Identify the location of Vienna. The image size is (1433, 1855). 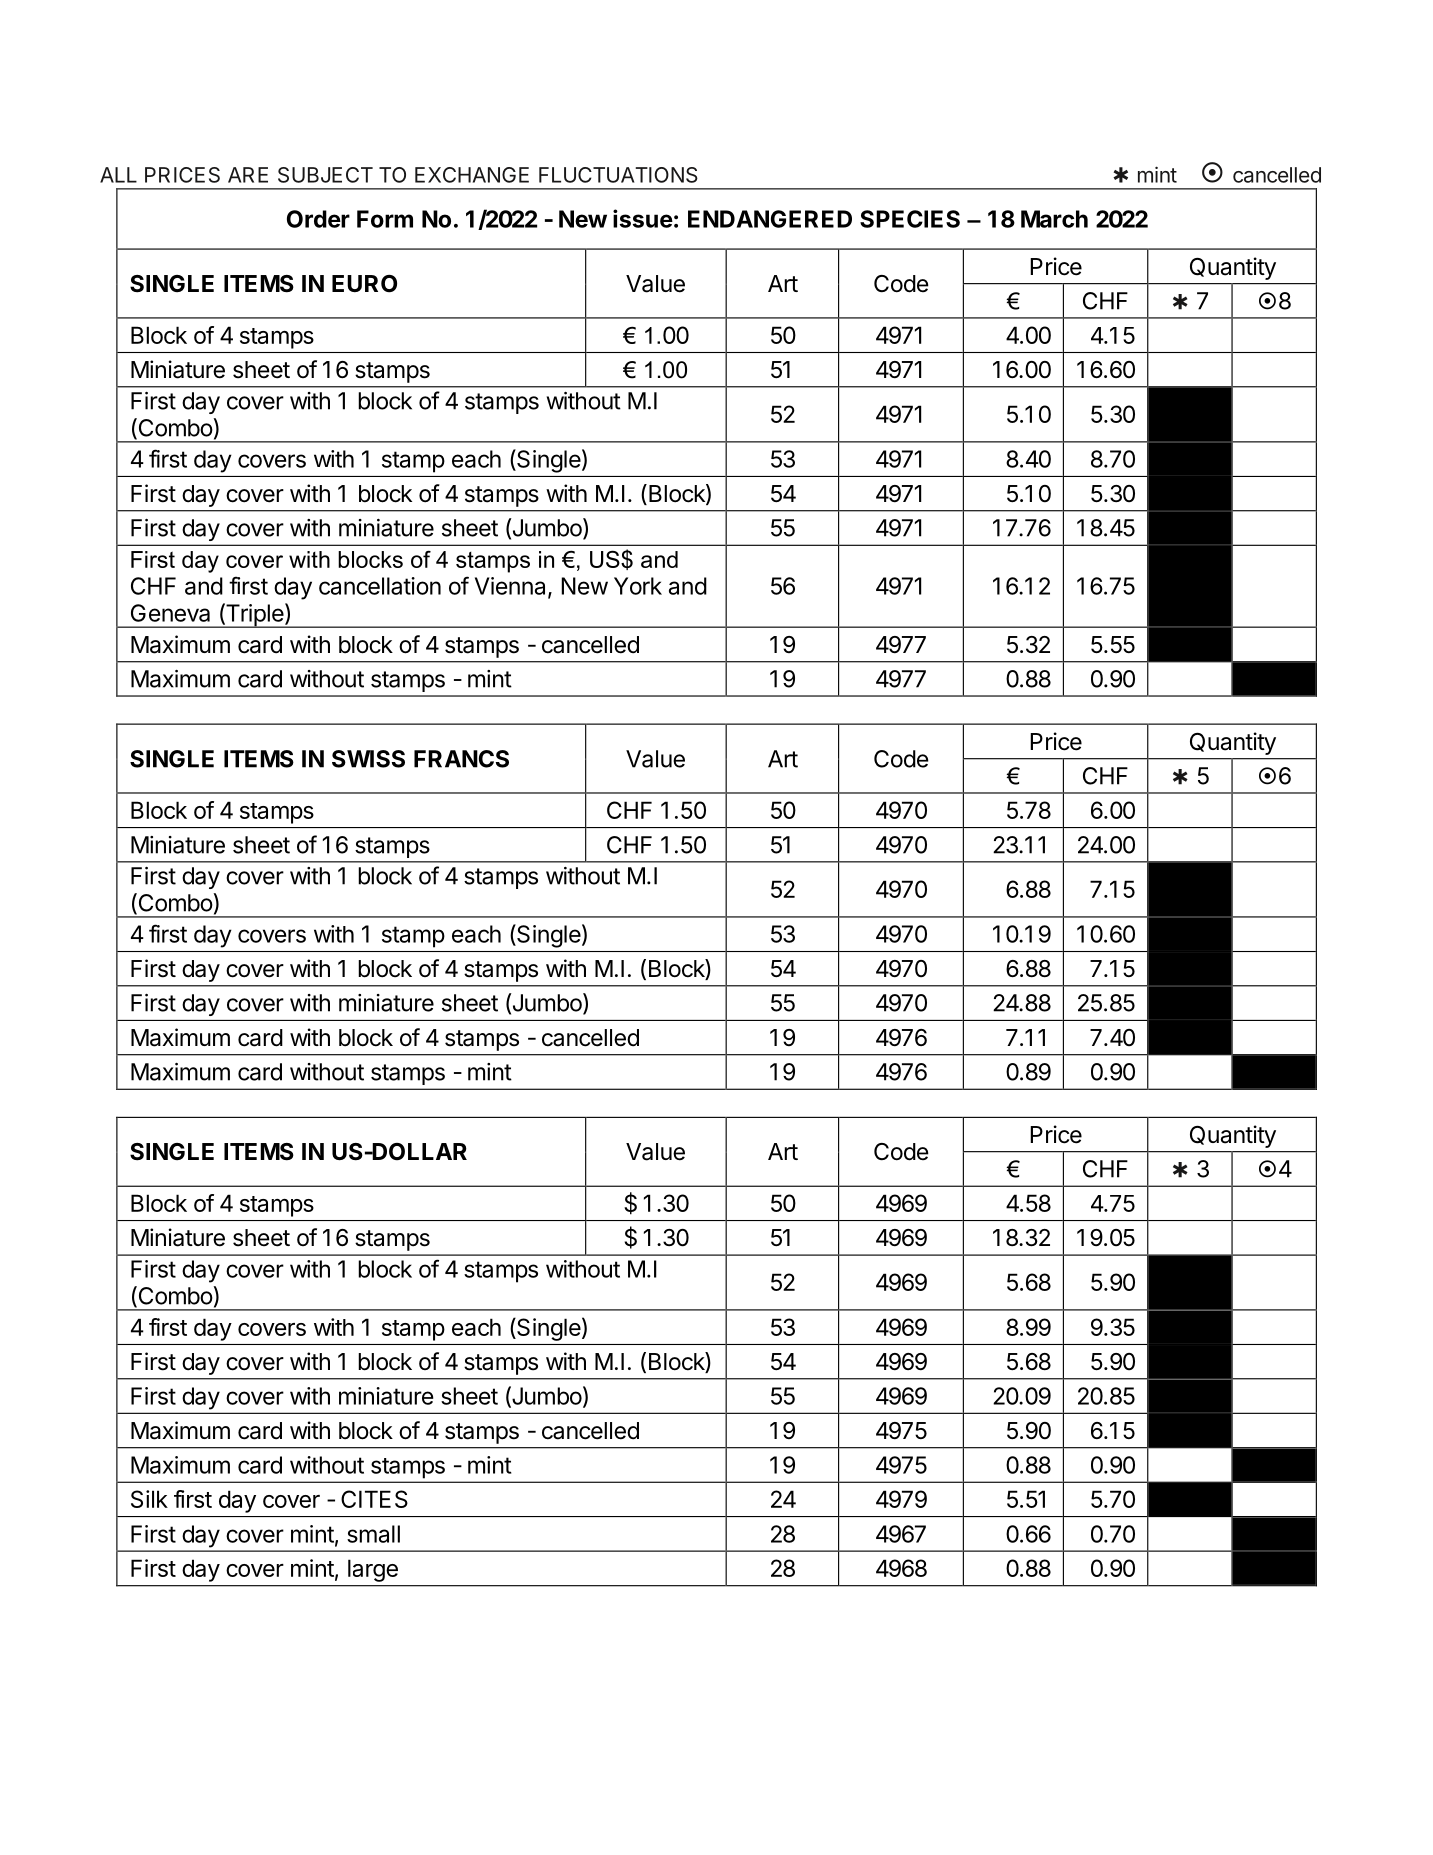
(512, 587).
